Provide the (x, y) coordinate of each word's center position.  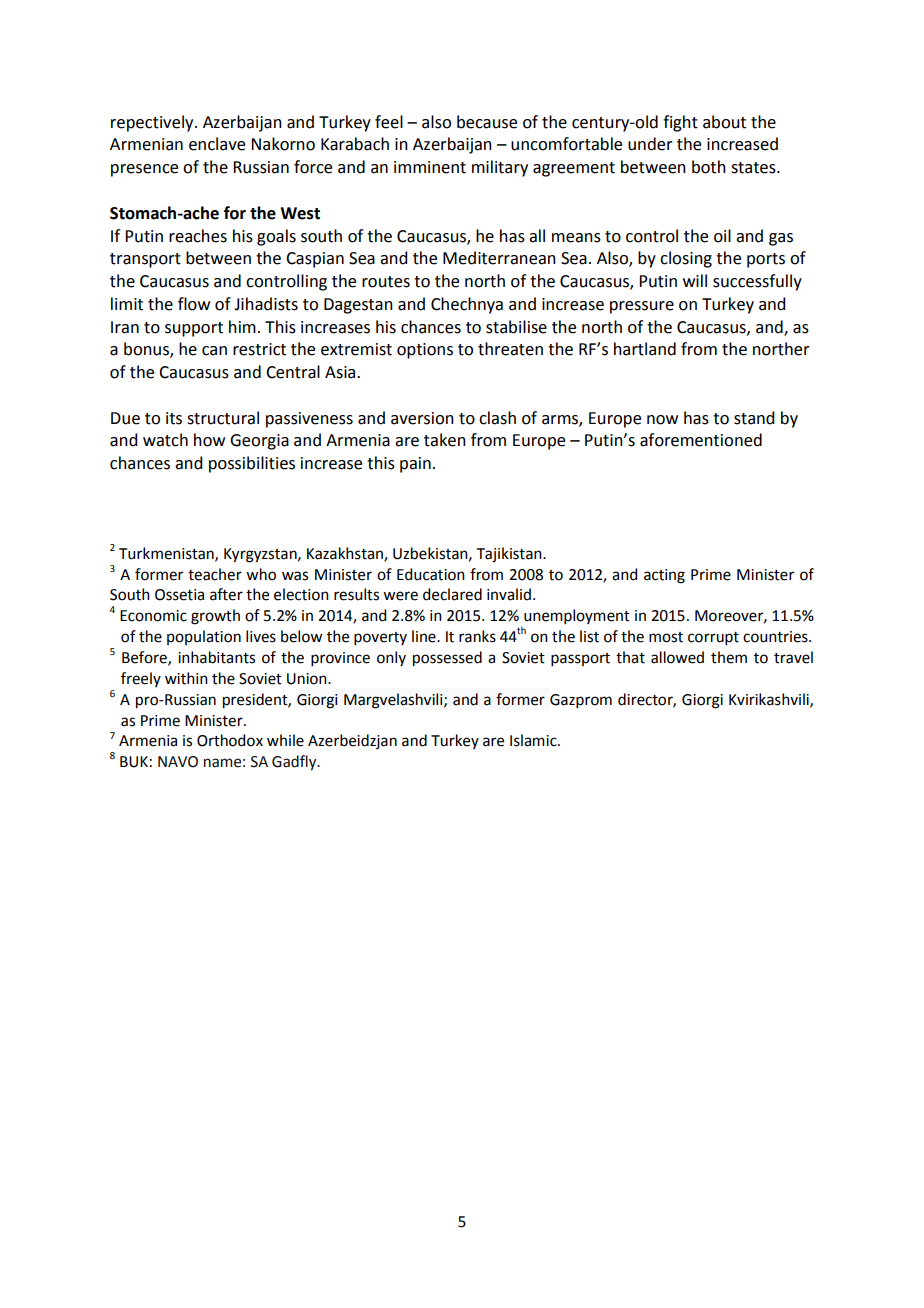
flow (194, 304)
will (695, 280)
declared (452, 594)
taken (445, 440)
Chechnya (467, 305)
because (487, 122)
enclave (217, 144)
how (209, 440)
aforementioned (701, 440)
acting (664, 576)
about (724, 122)
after (226, 594)
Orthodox (230, 740)
